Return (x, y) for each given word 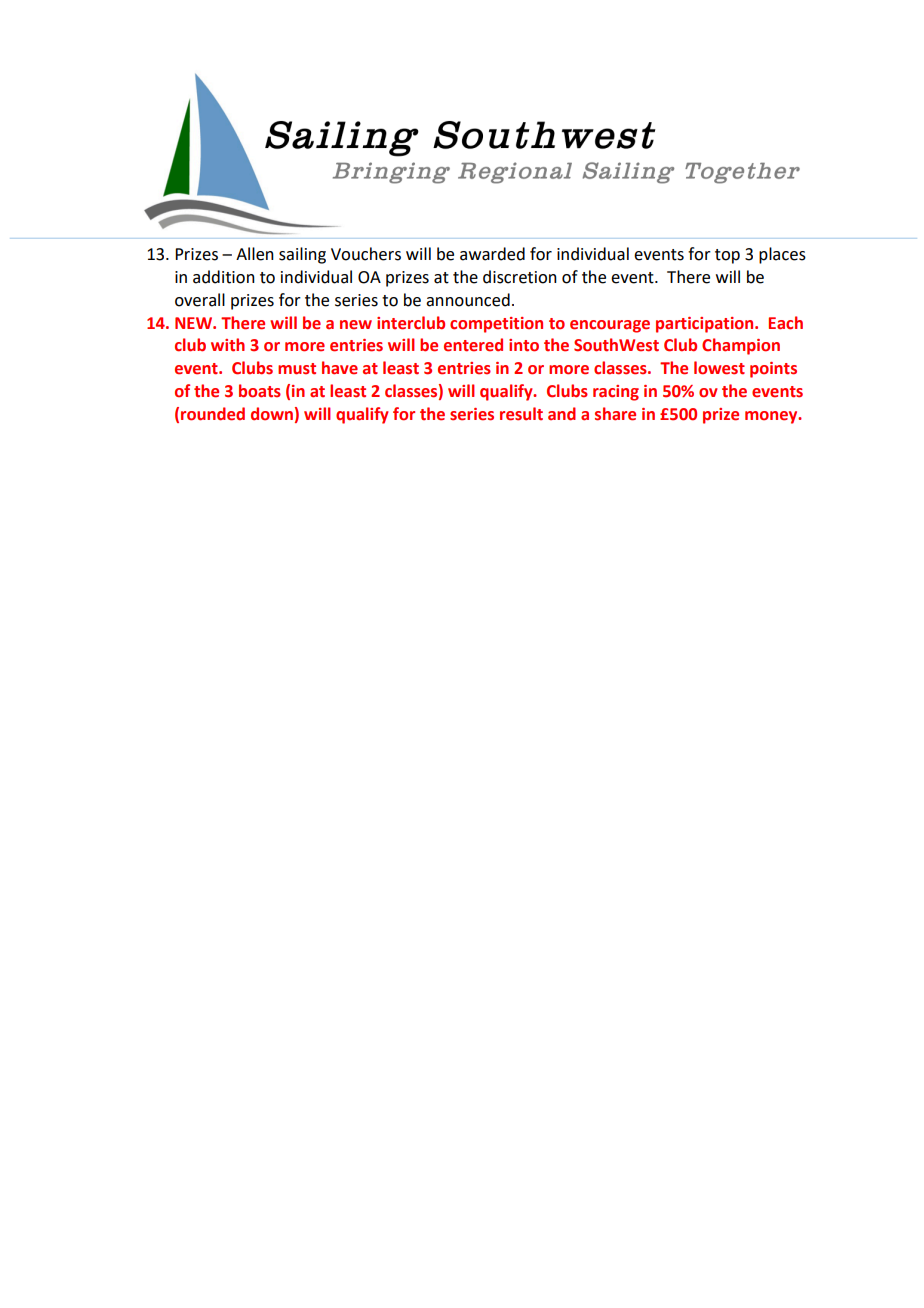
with (228, 345)
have (340, 368)
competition (496, 325)
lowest (719, 368)
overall (200, 300)
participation (706, 325)
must (297, 369)
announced (468, 300)
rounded (213, 414)
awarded (492, 254)
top (727, 256)
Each (786, 323)
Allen (255, 254)
